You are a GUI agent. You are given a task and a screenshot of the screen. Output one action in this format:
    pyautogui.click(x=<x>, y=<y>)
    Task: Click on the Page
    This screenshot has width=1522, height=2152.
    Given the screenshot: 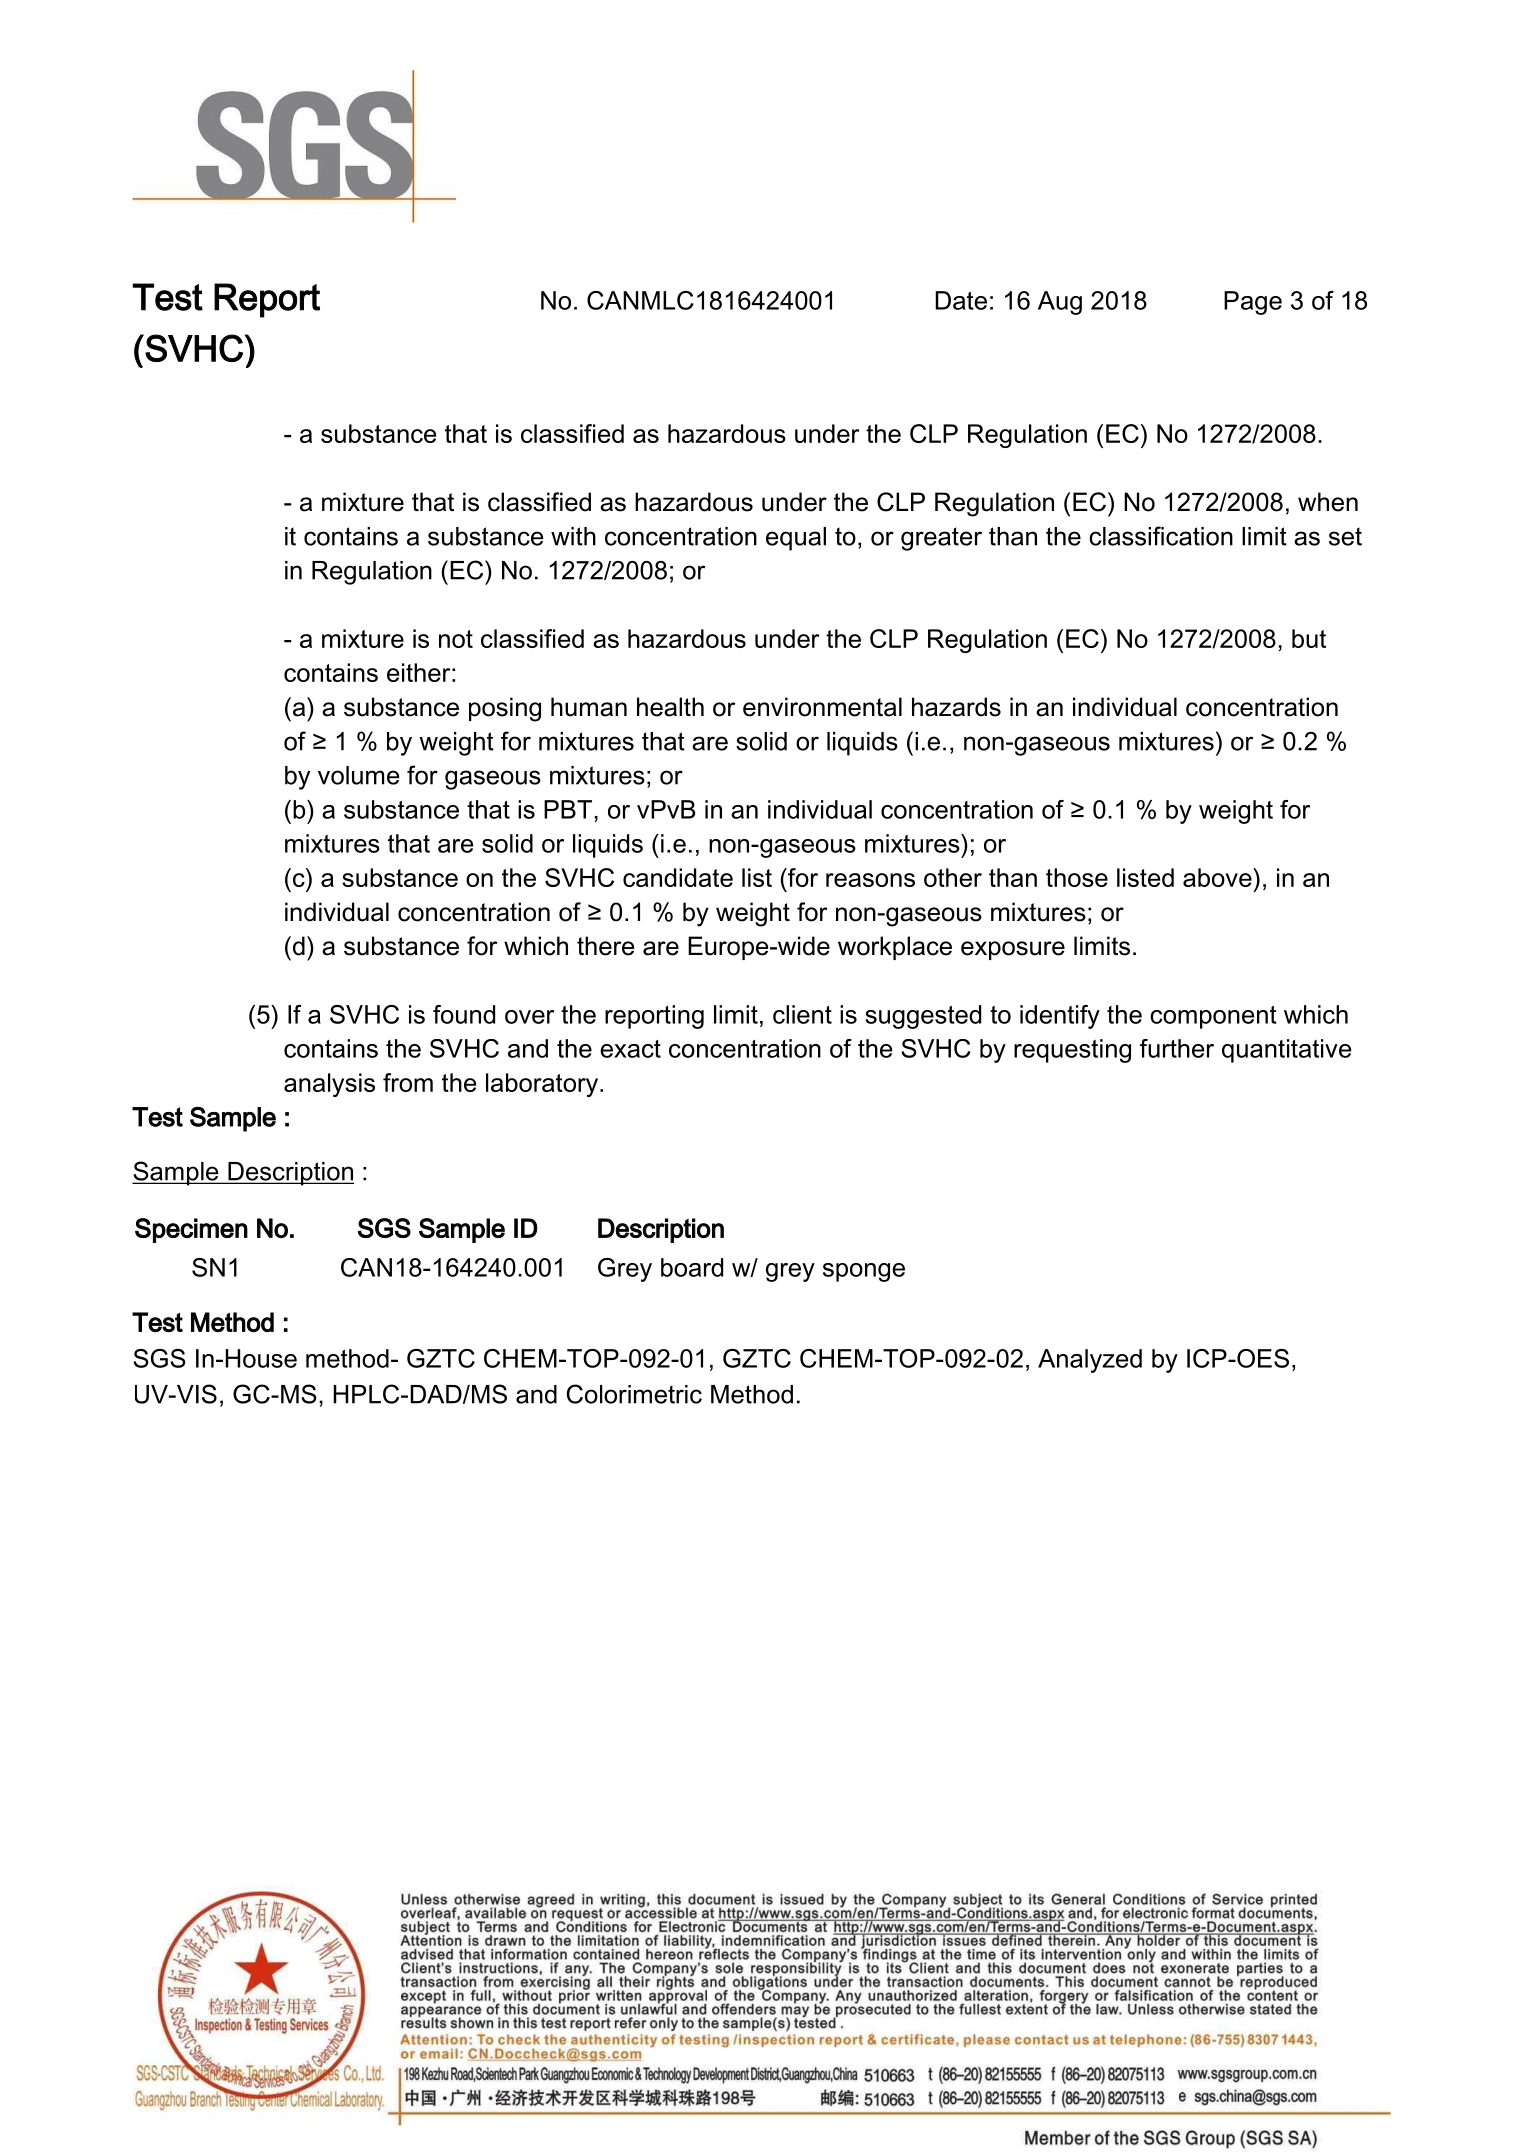 What is the action you would take?
    pyautogui.click(x=1253, y=303)
